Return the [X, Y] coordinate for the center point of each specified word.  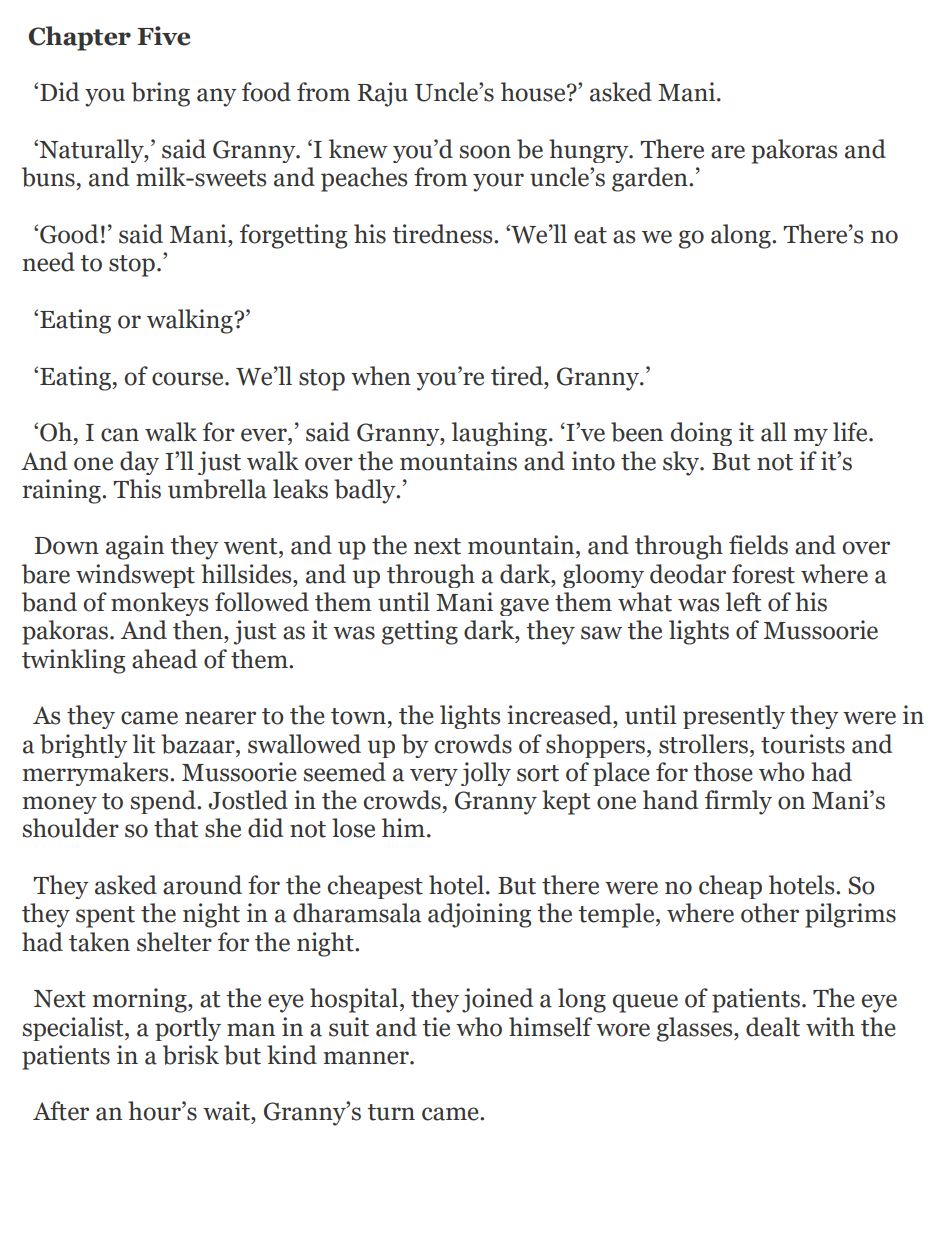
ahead [164, 659]
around [202, 885]
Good [69, 234]
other [770, 913]
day [139, 463]
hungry [590, 151]
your [498, 182]
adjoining [479, 915]
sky [682, 463]
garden [651, 179]
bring [160, 94]
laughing [499, 434]
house [534, 92]
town [358, 716]
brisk [191, 1055]
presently [734, 717]
